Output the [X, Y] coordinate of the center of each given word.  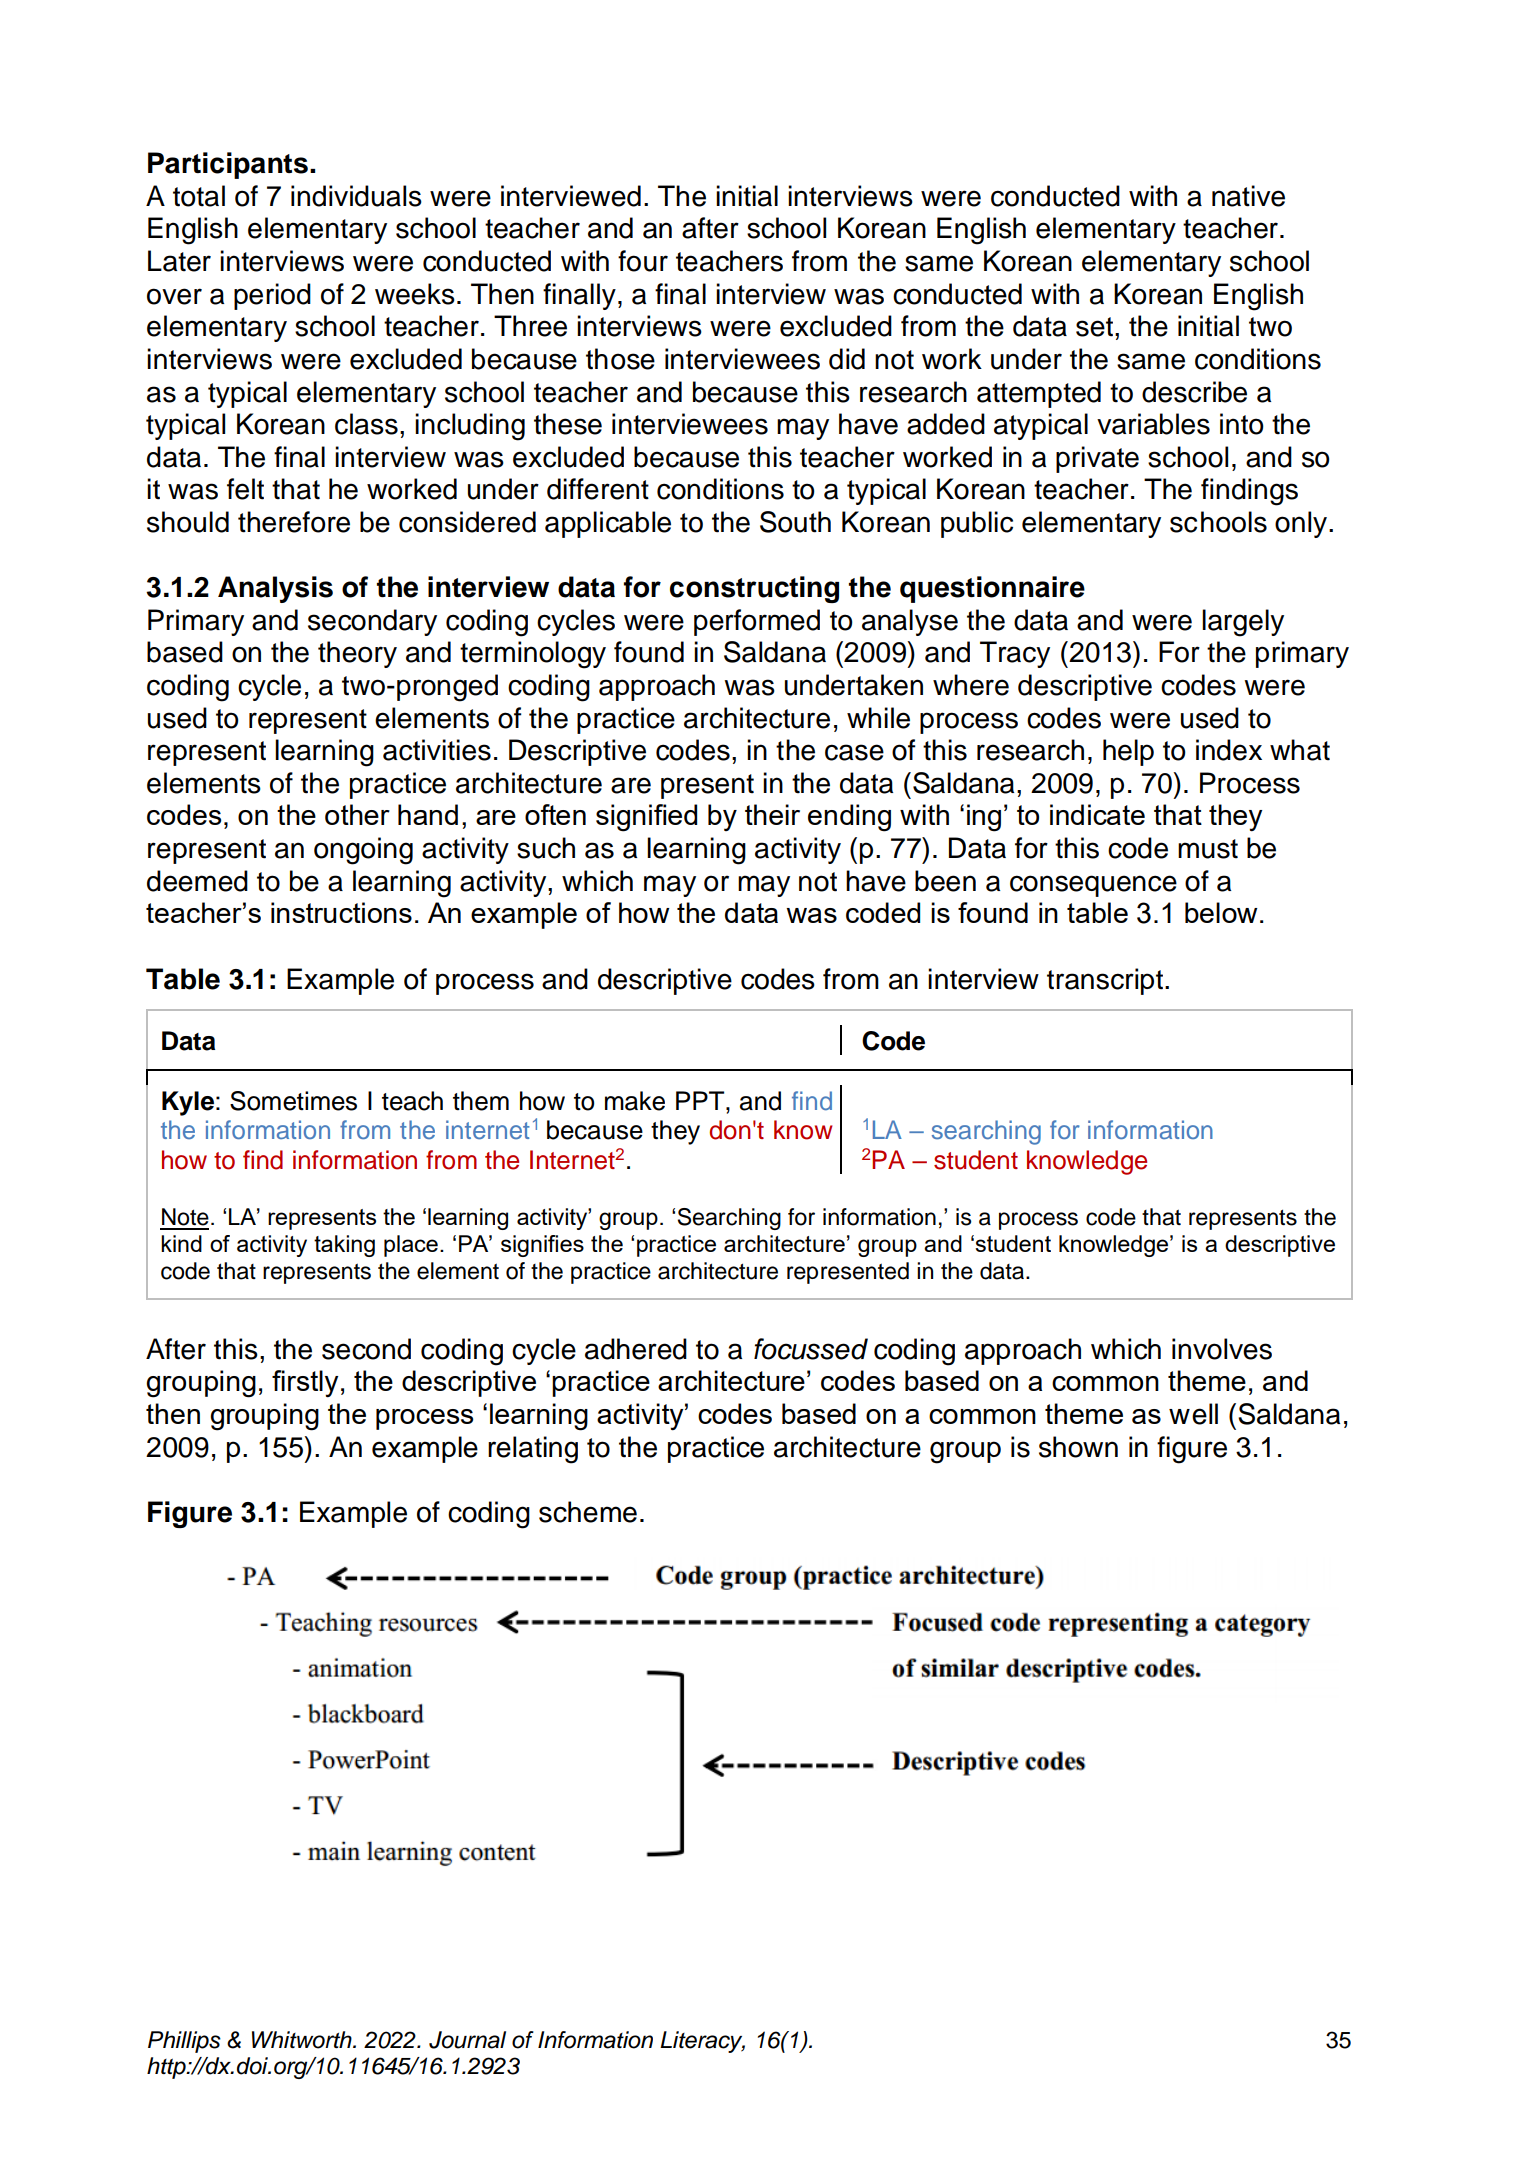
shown [1078, 1447]
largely [1243, 623]
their [772, 814]
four [643, 261]
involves [1222, 1349]
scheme [588, 1512]
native [1248, 196]
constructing [754, 589]
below [1221, 912]
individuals [356, 196]
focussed [811, 1349]
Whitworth [303, 2040]
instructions [341, 912]
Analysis [275, 589]
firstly [305, 1383]
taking [344, 1246]
